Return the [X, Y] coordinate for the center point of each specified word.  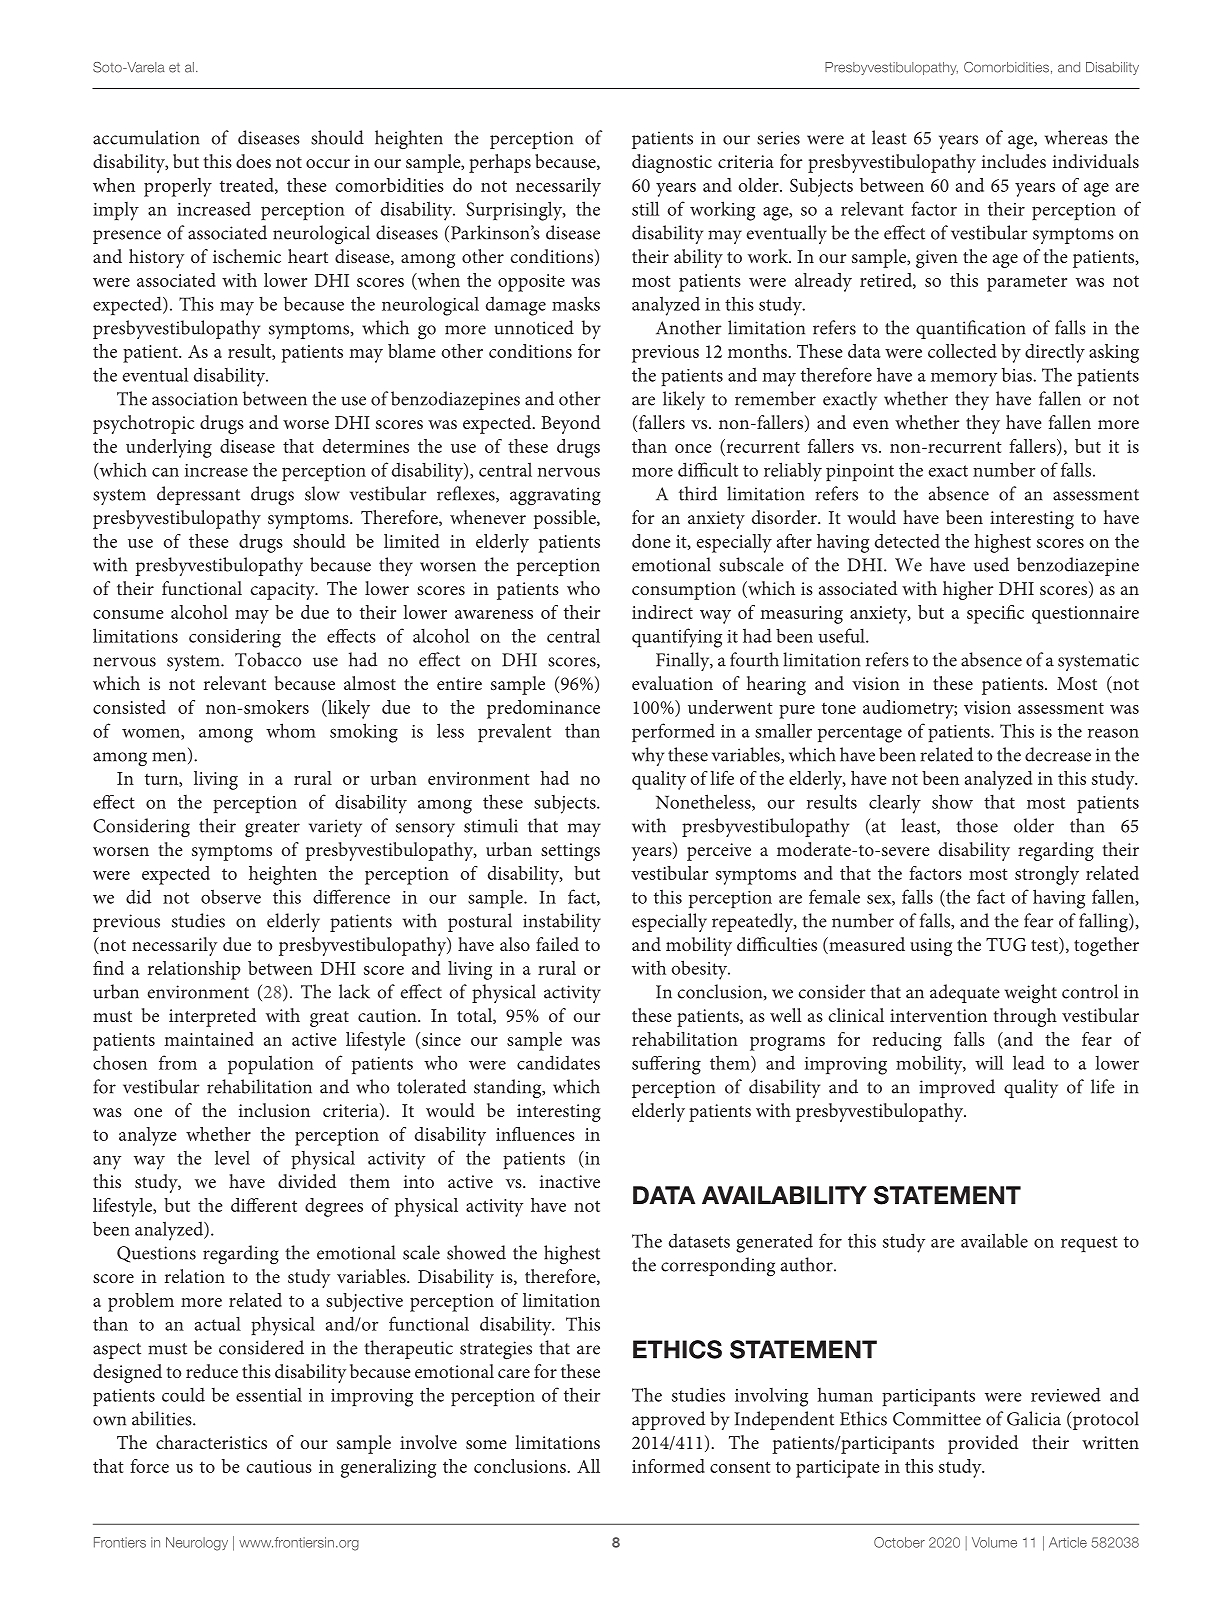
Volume [994, 1542]
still [645, 208]
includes [1014, 161]
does [253, 161]
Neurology [197, 1544]
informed [668, 1466]
